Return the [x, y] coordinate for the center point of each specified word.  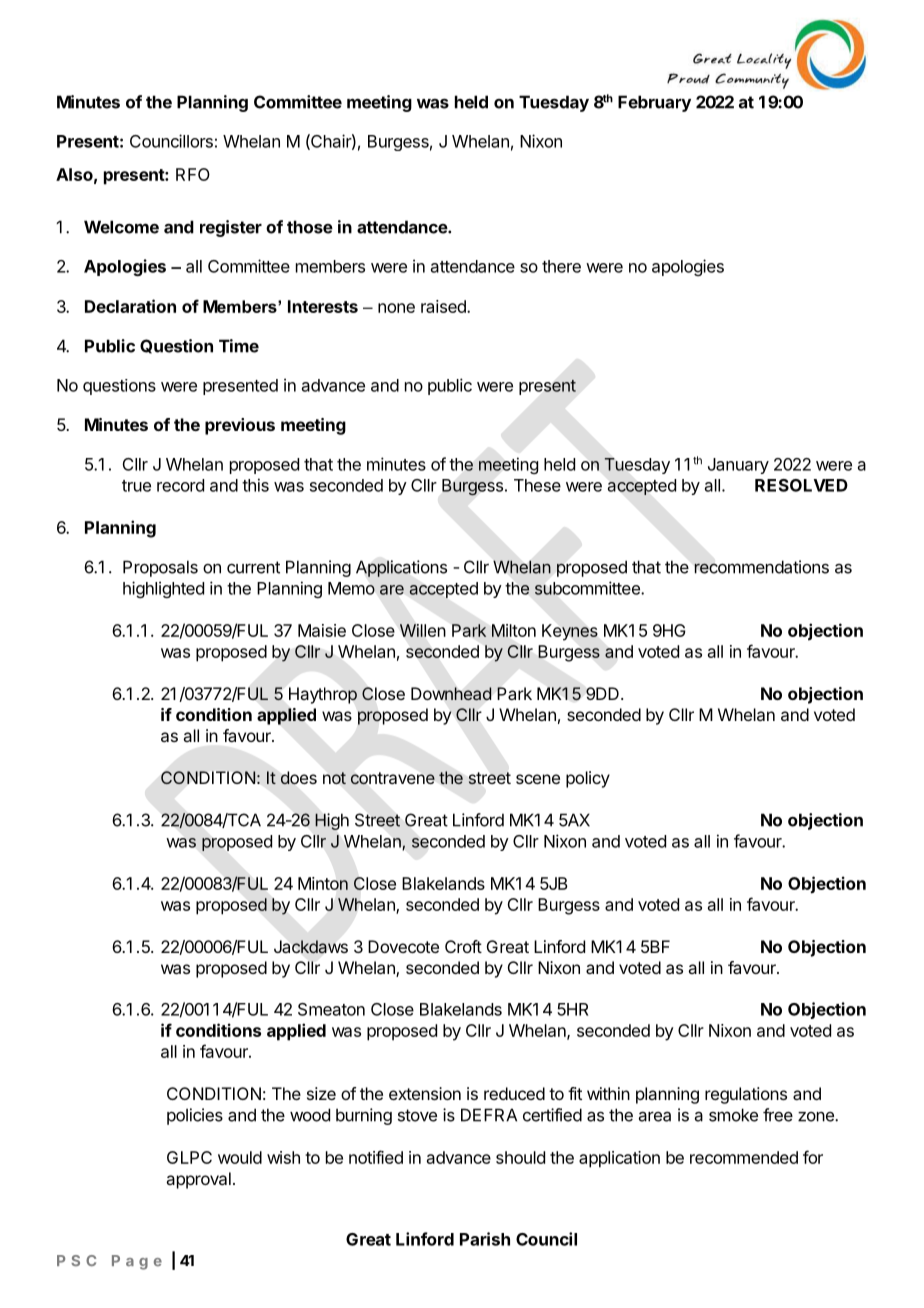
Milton [514, 630]
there [561, 266]
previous [240, 426]
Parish [485, 1239]
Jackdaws [311, 947]
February [654, 103]
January [738, 466]
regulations [746, 1095]
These [537, 485]
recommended [744, 1157]
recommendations [761, 567]
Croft [463, 946]
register [231, 228]
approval [198, 1180]
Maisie [322, 630]
